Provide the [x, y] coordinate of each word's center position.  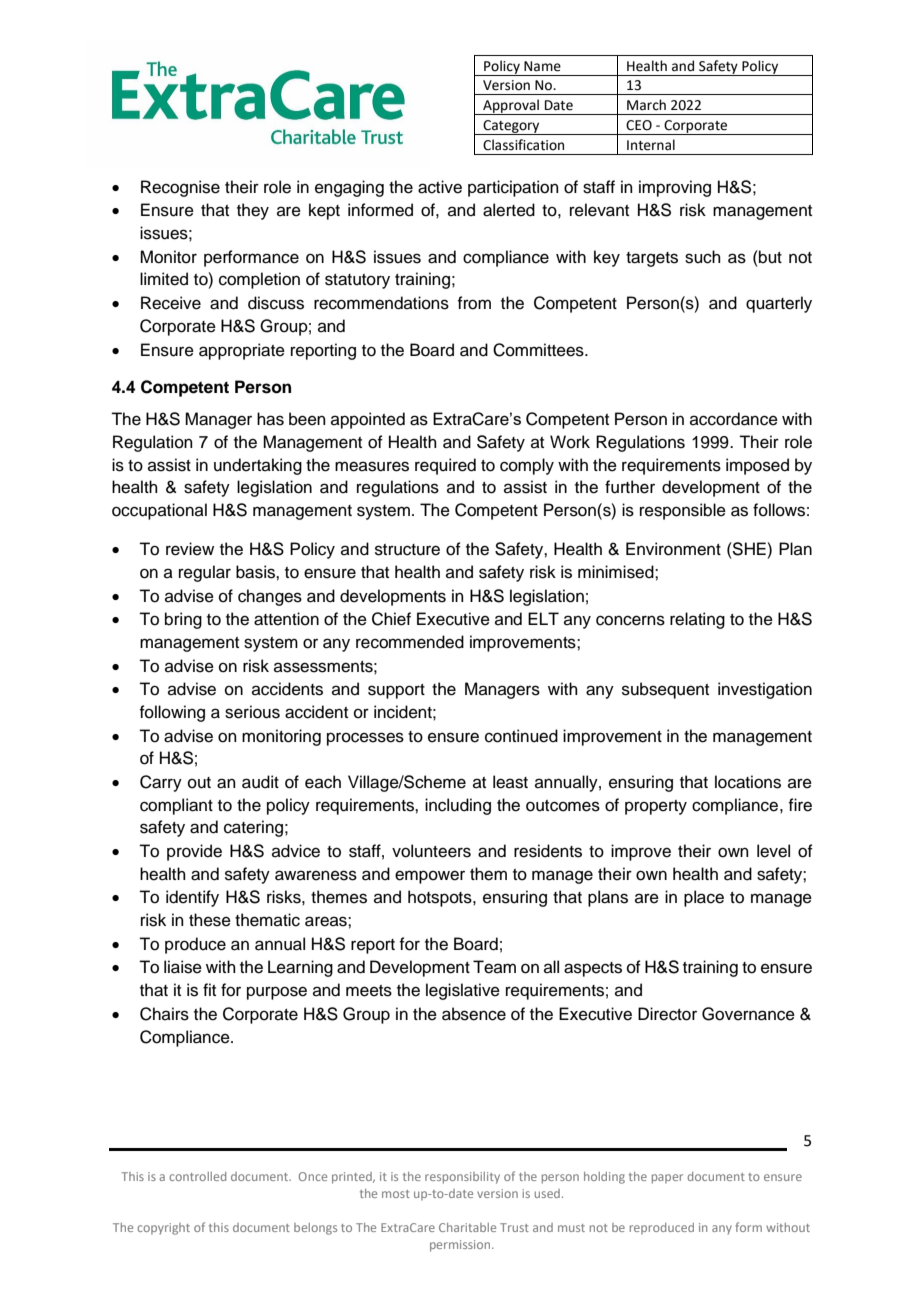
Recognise [180, 188]
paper [667, 1179]
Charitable [467, 1227]
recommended [410, 642]
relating [697, 620]
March [646, 105]
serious [252, 712]
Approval [511, 107]
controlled [197, 1176]
